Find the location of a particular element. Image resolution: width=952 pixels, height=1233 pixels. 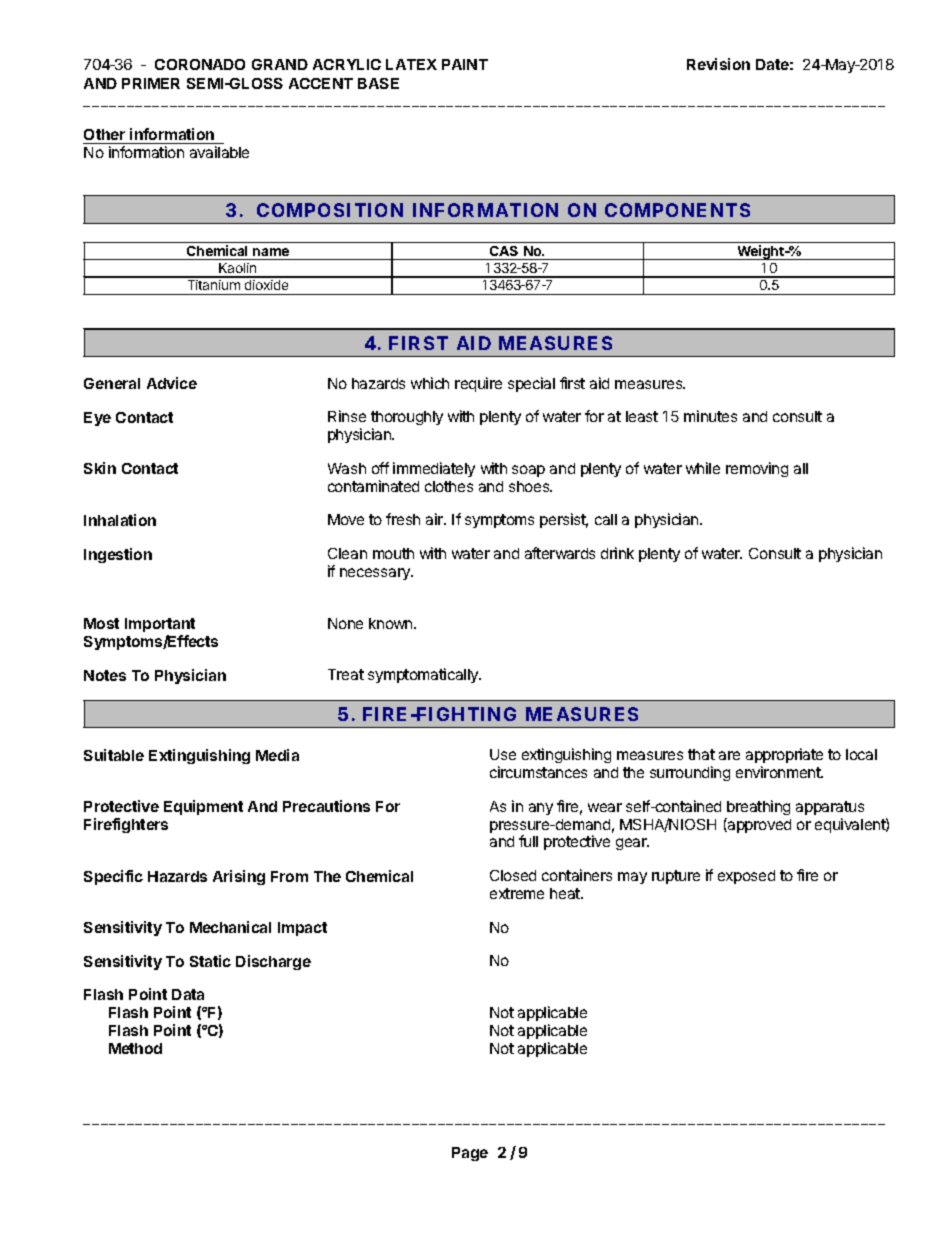

Important is located at coordinates (160, 625).
